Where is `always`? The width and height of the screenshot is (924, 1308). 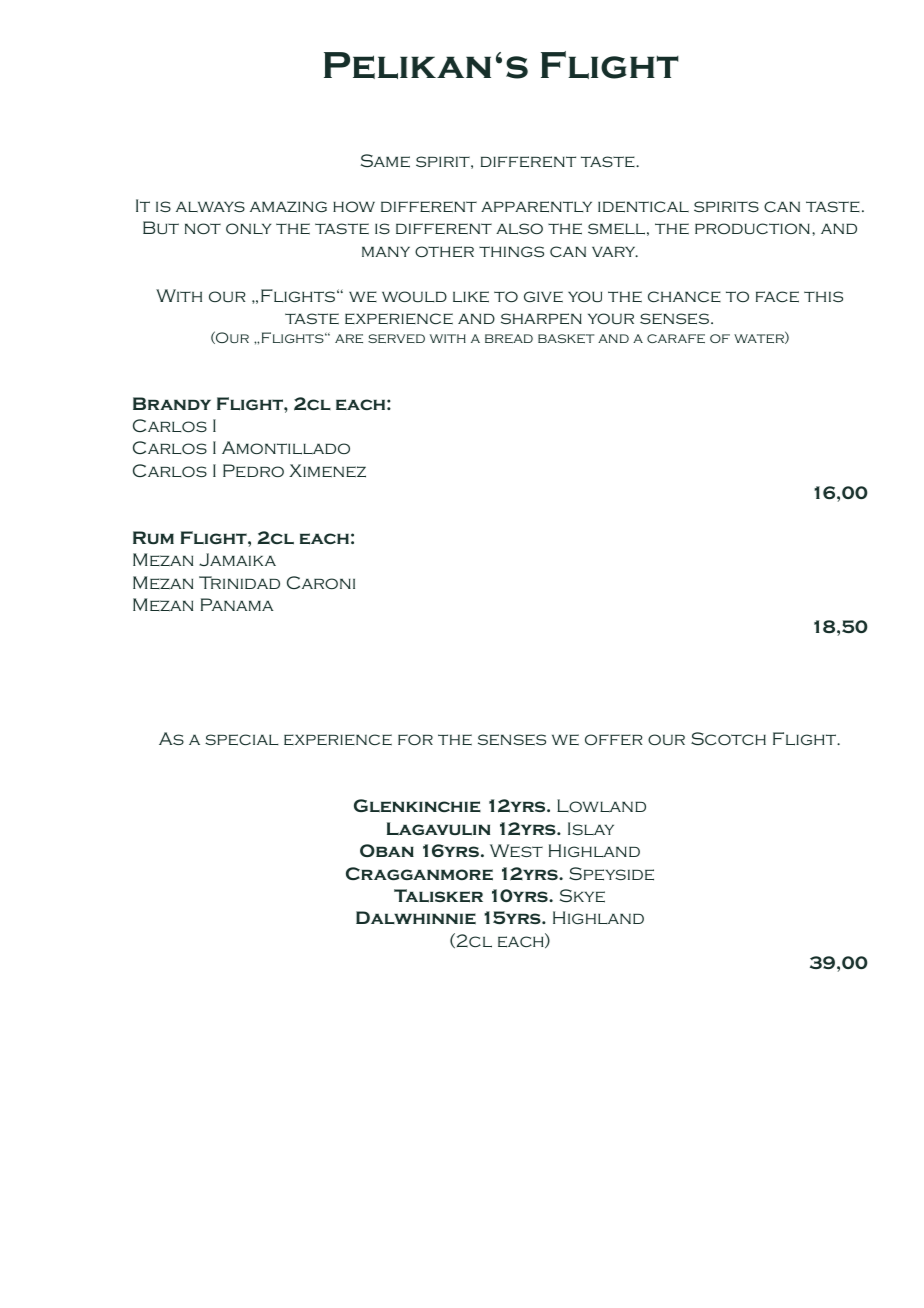
always is located at coordinates (210, 207).
